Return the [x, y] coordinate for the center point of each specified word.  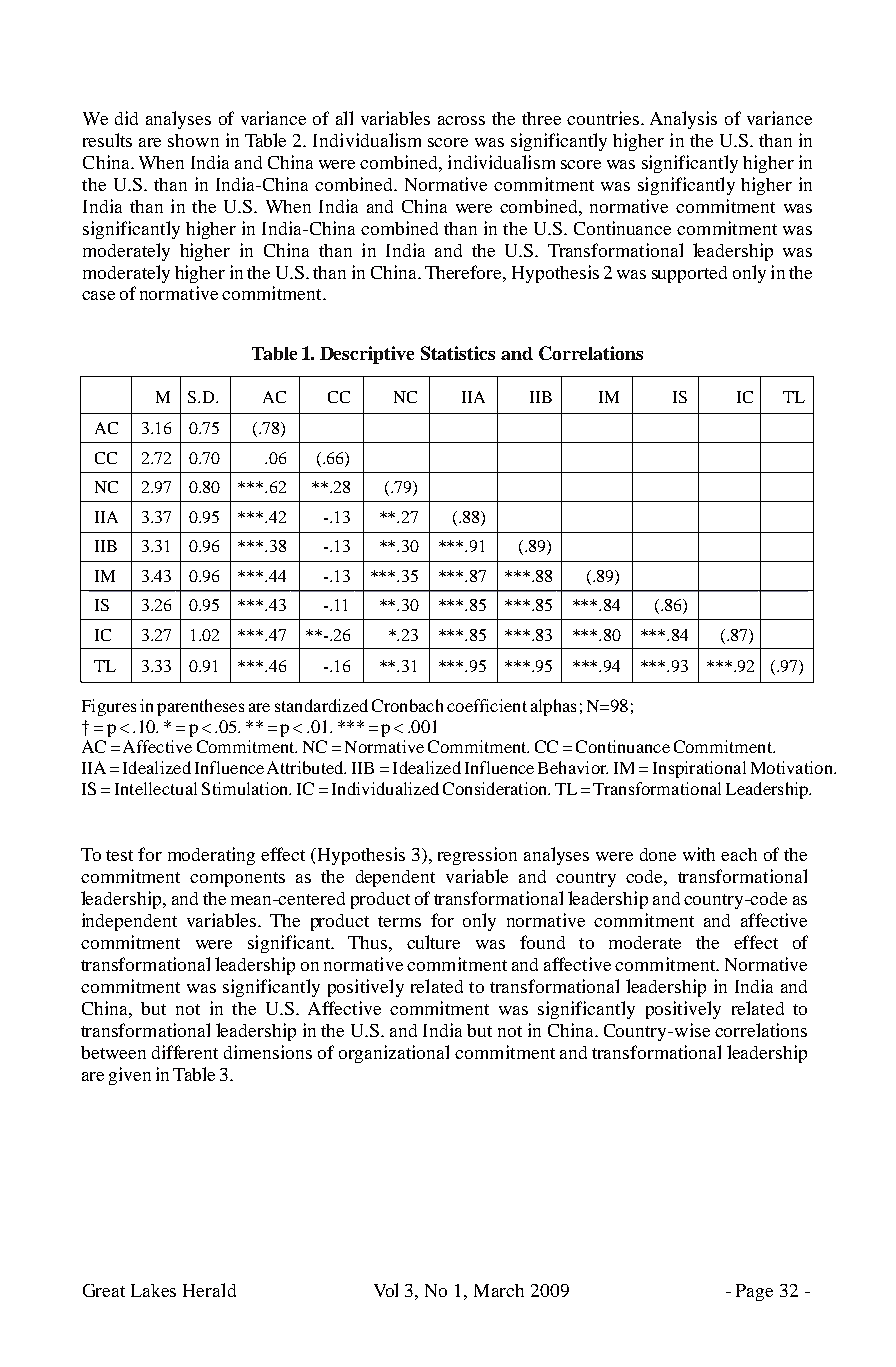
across [461, 120]
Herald [209, 1290]
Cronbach [407, 705]
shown [193, 140]
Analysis [683, 120]
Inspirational [699, 769]
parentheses [200, 707]
